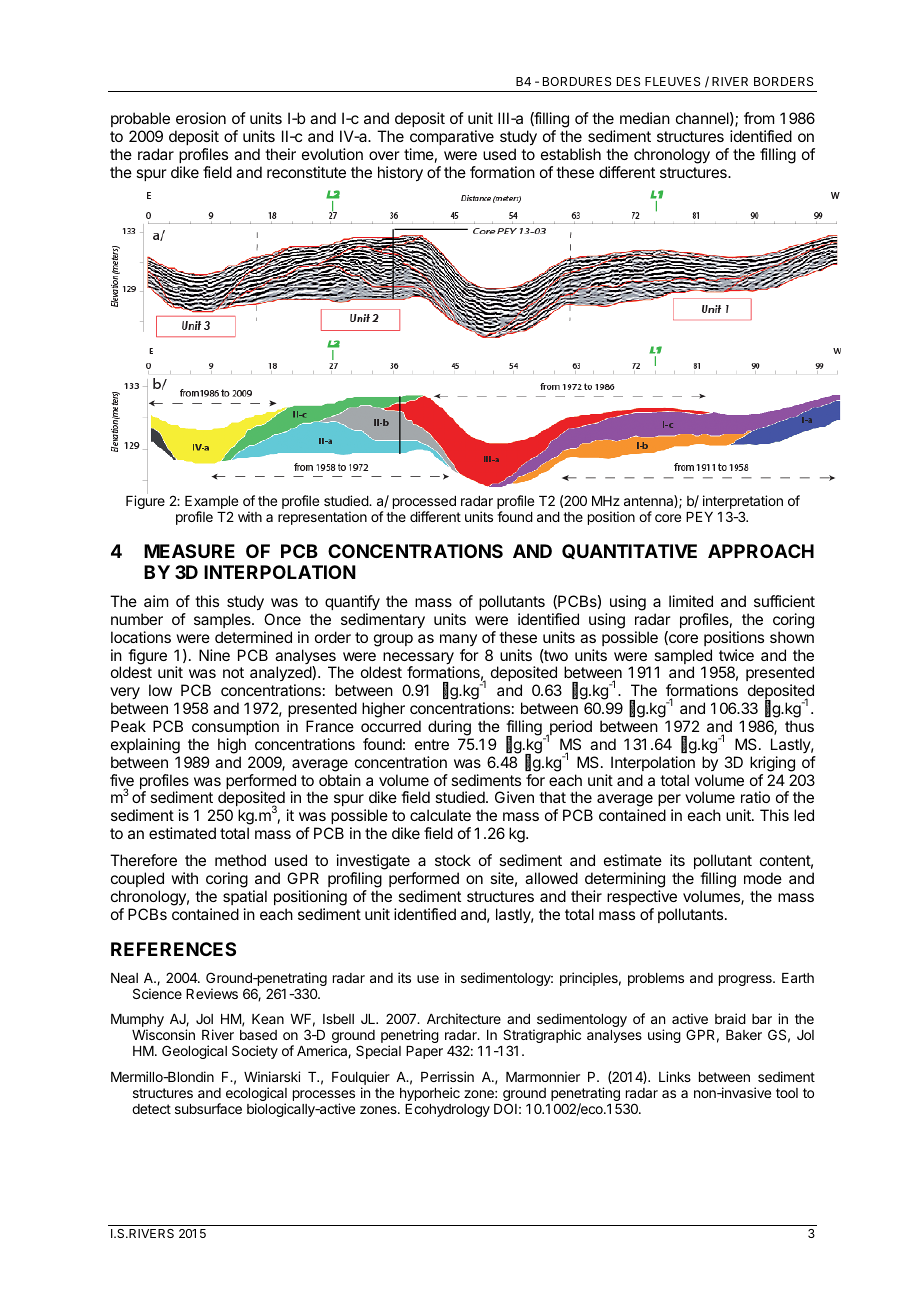 This screenshot has width=924, height=1308. I want to click on Links, so click(675, 1076).
